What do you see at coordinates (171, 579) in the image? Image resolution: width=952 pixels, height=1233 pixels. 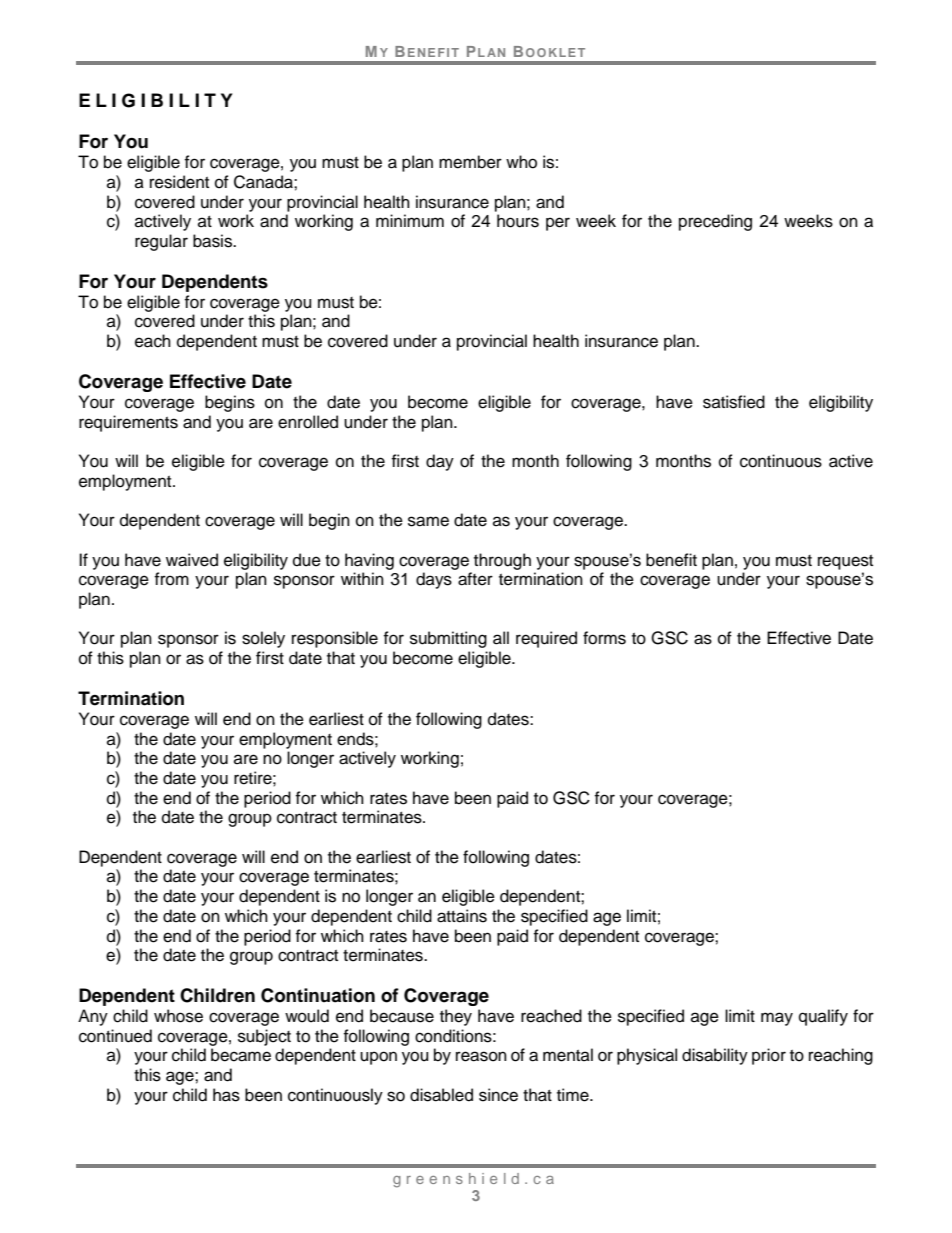 I see `from` at bounding box center [171, 579].
